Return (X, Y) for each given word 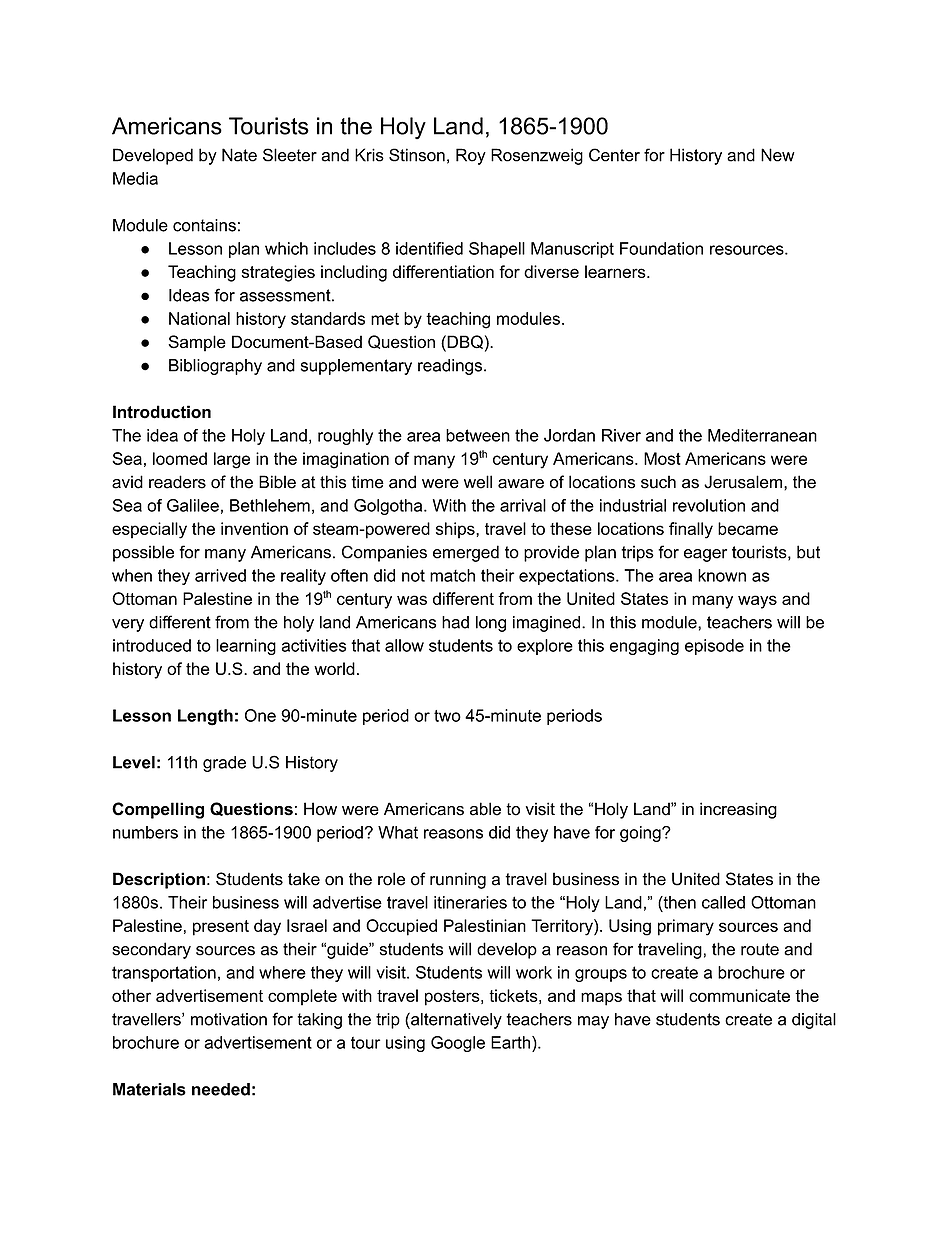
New (778, 155)
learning (246, 647)
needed (221, 1089)
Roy (471, 156)
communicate (739, 995)
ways (757, 602)
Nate (239, 155)
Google (458, 1044)
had (455, 622)
